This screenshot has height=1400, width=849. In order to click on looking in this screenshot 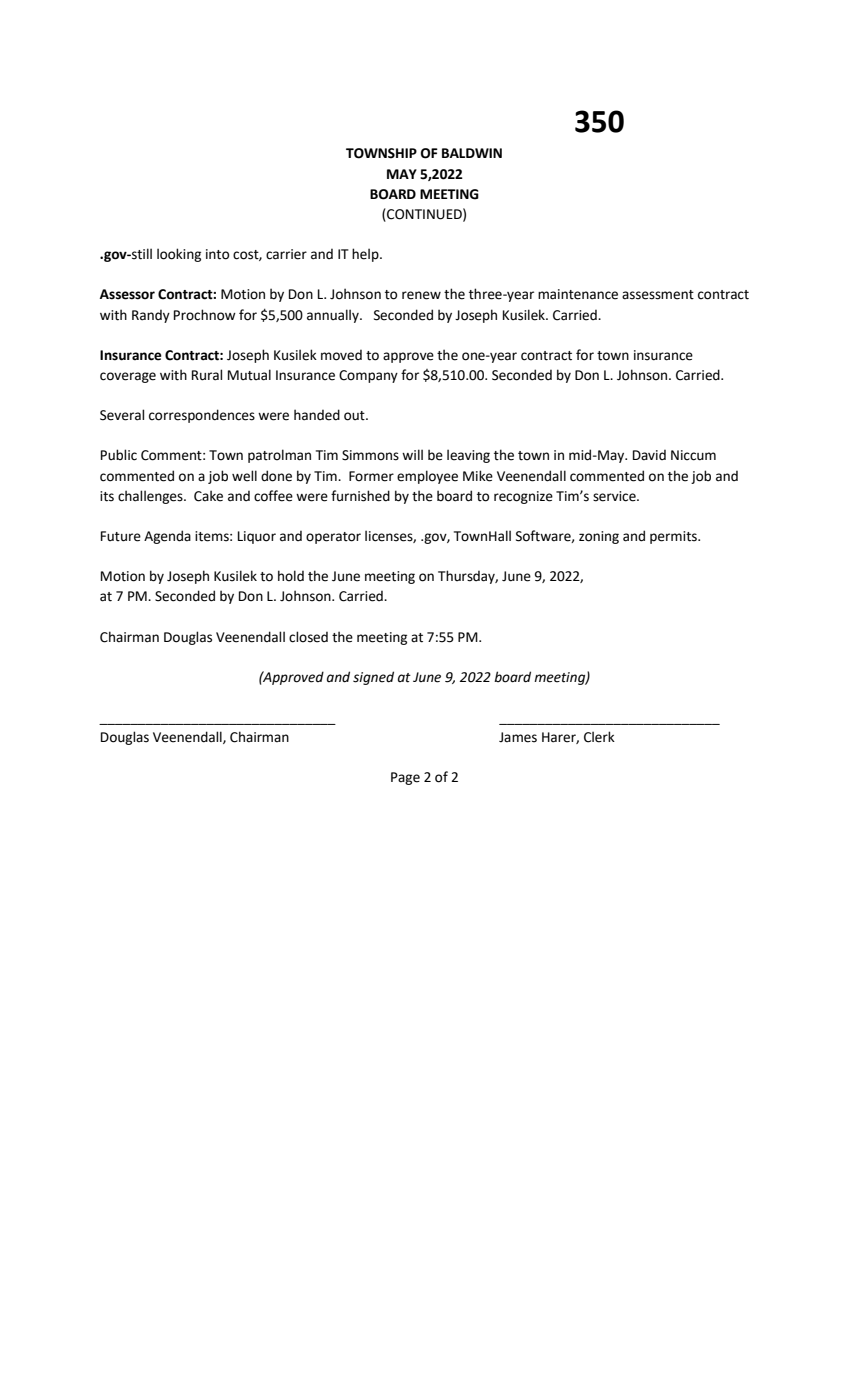, I will do `click(179, 255)`.
